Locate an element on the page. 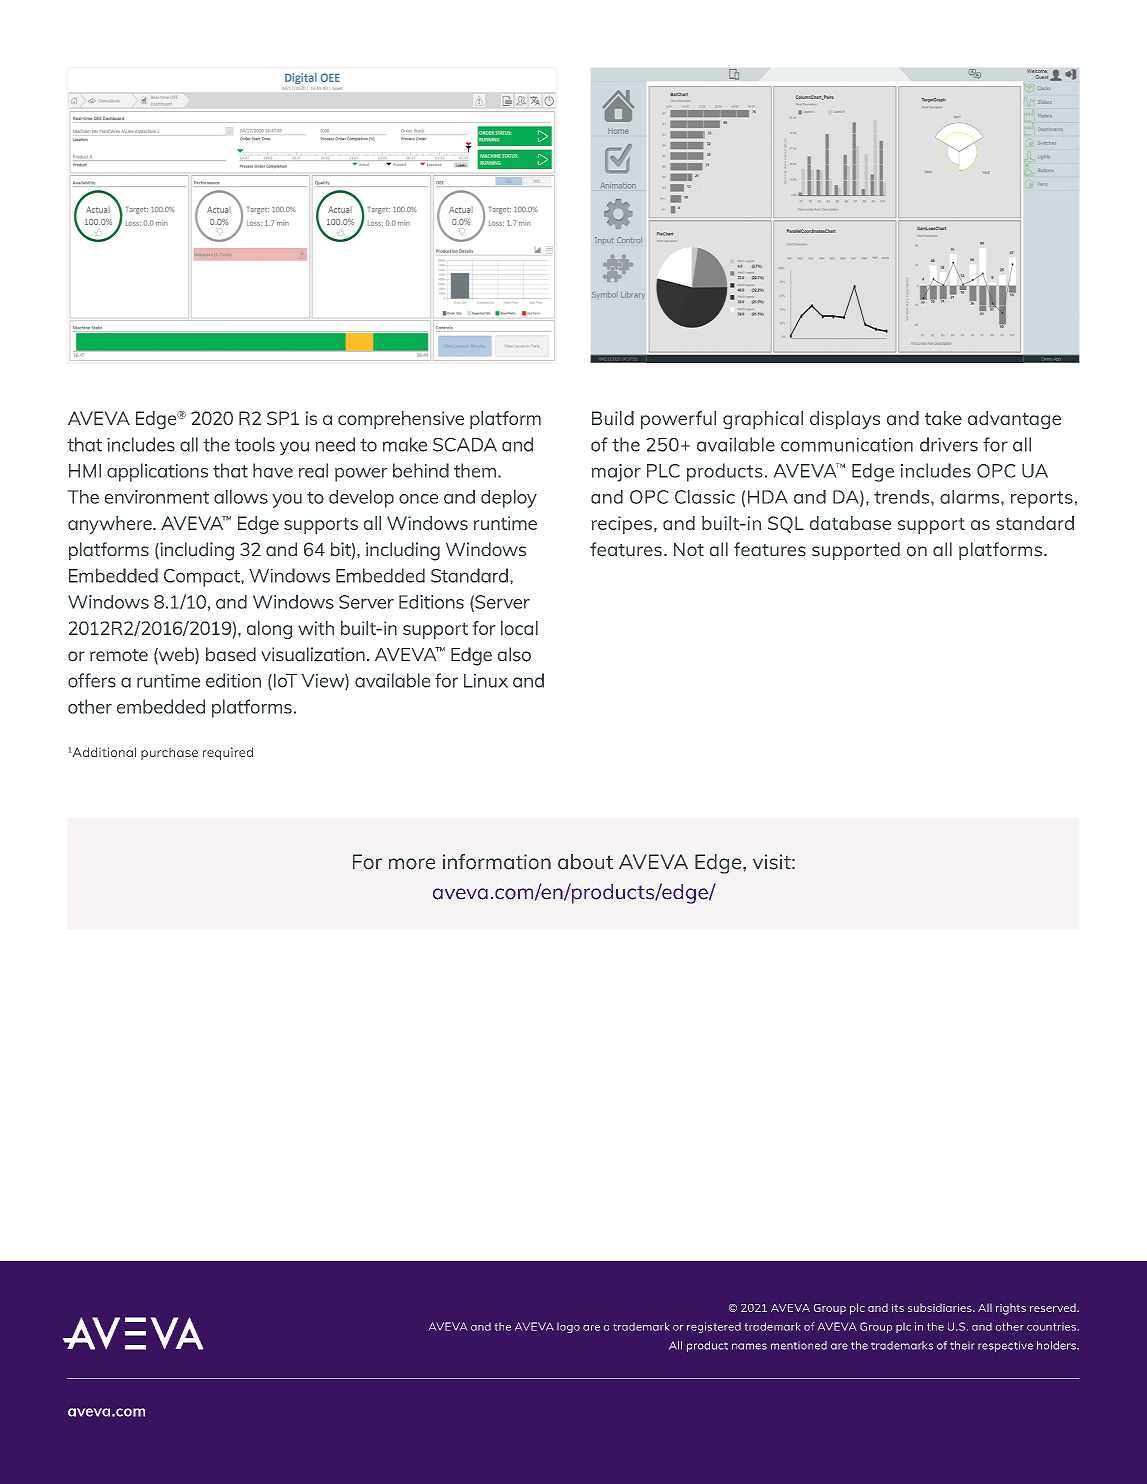 The width and height of the page is (1147, 1484). about is located at coordinates (585, 862).
